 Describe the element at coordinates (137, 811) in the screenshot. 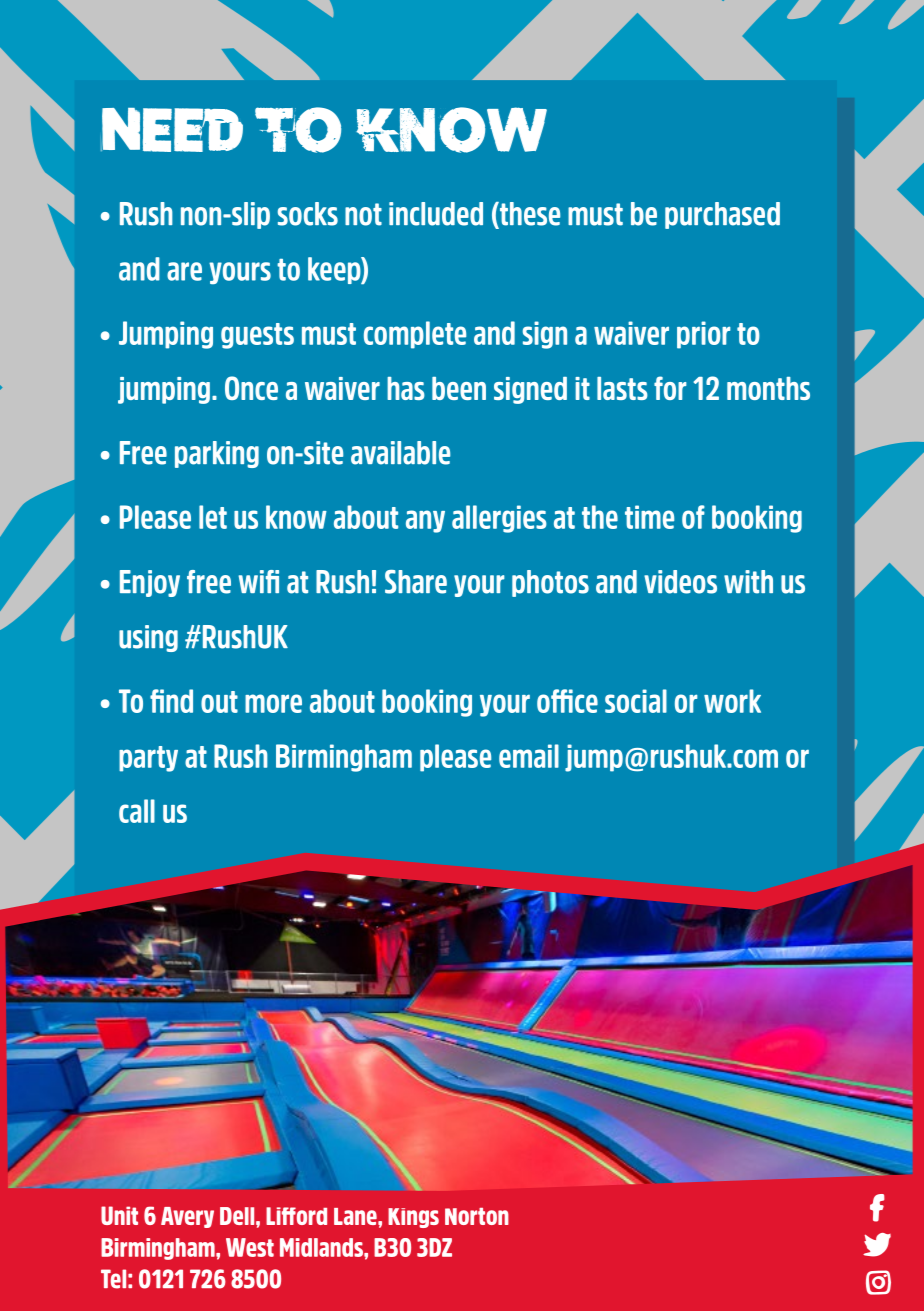

I see `call` at that location.
